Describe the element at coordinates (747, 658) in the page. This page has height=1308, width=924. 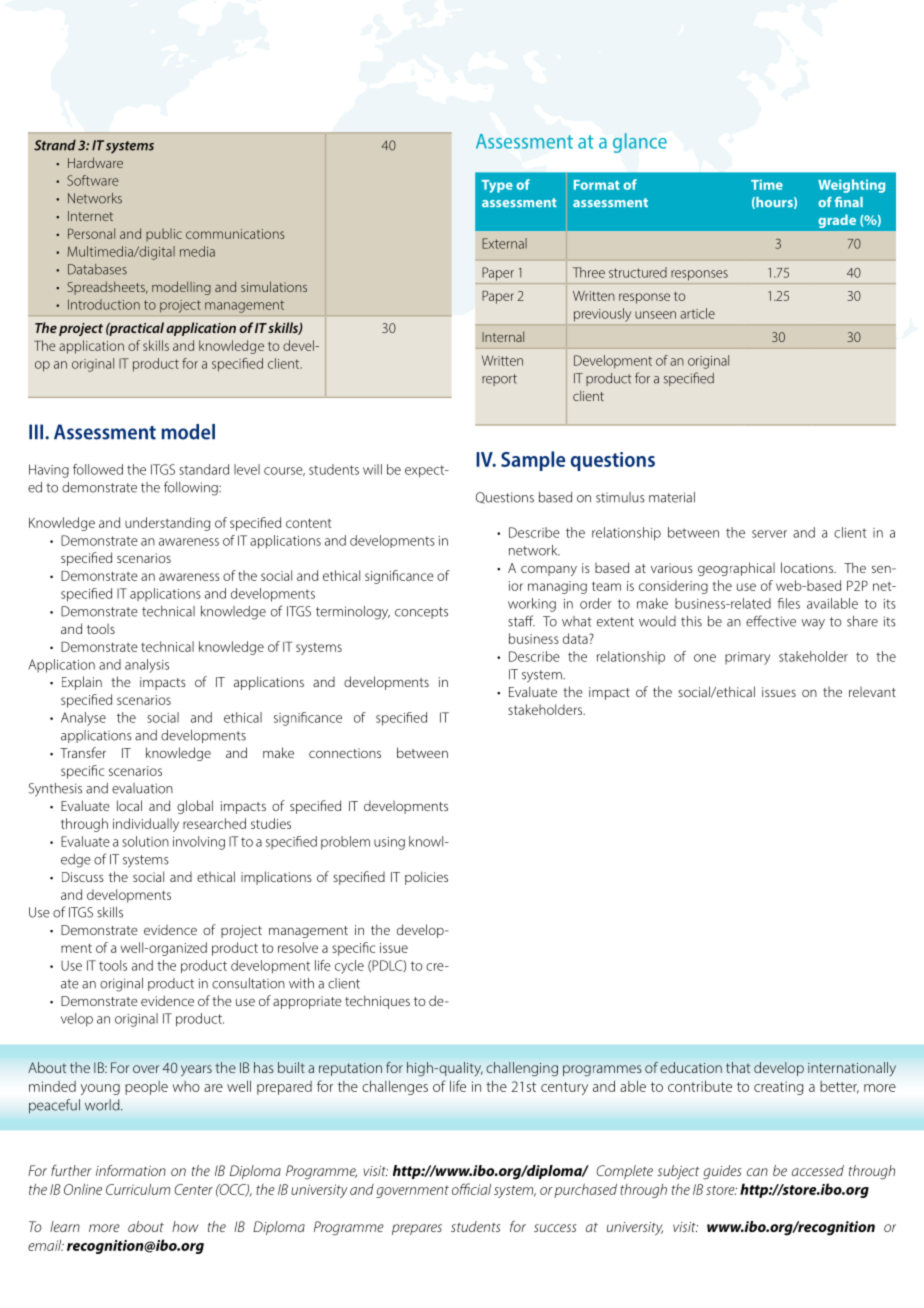
I see `primary` at that location.
